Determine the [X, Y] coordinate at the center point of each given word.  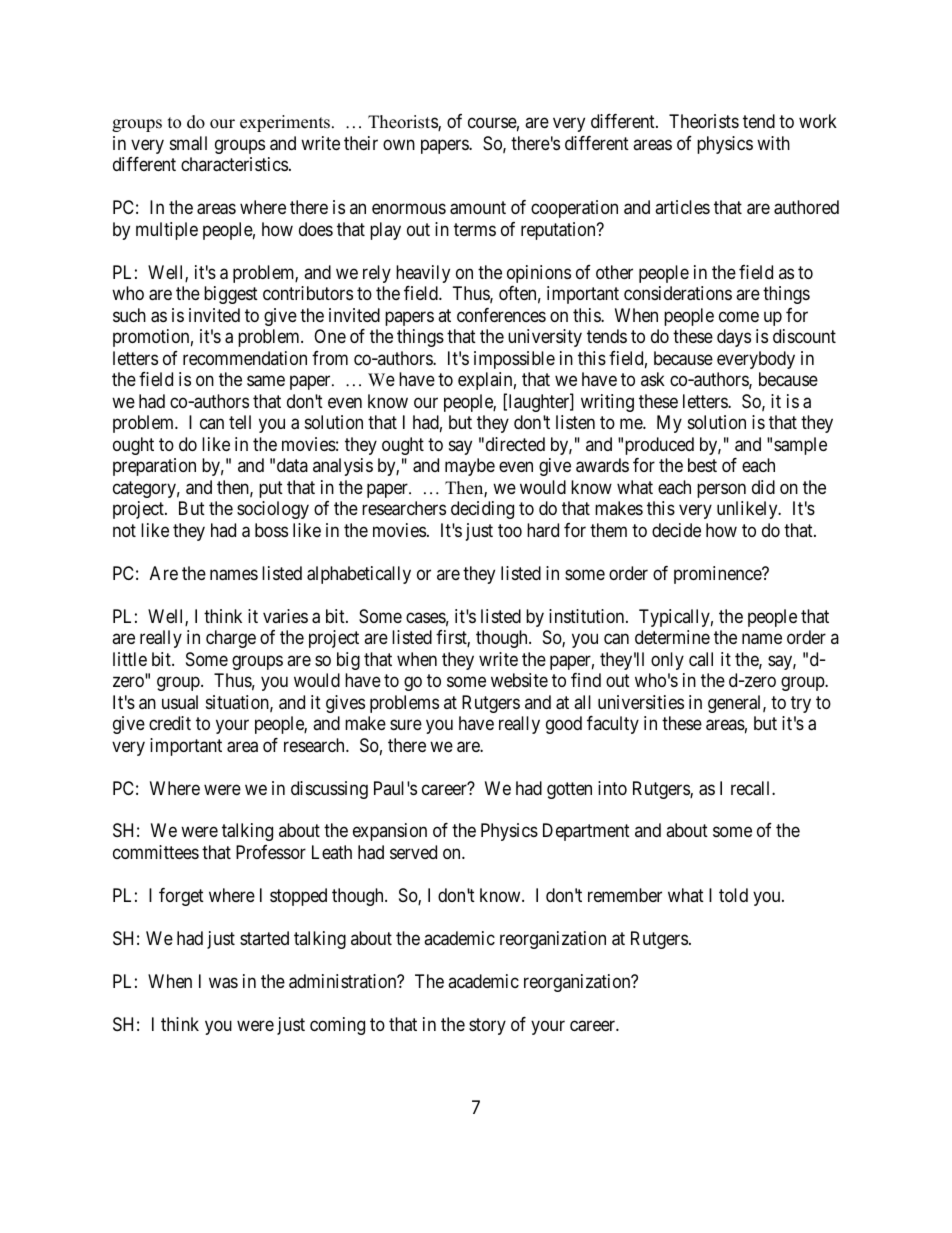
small [188, 143]
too [510, 530]
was [223, 983]
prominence [718, 575]
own [399, 144]
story [487, 1026]
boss [271, 530]
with [773, 143]
